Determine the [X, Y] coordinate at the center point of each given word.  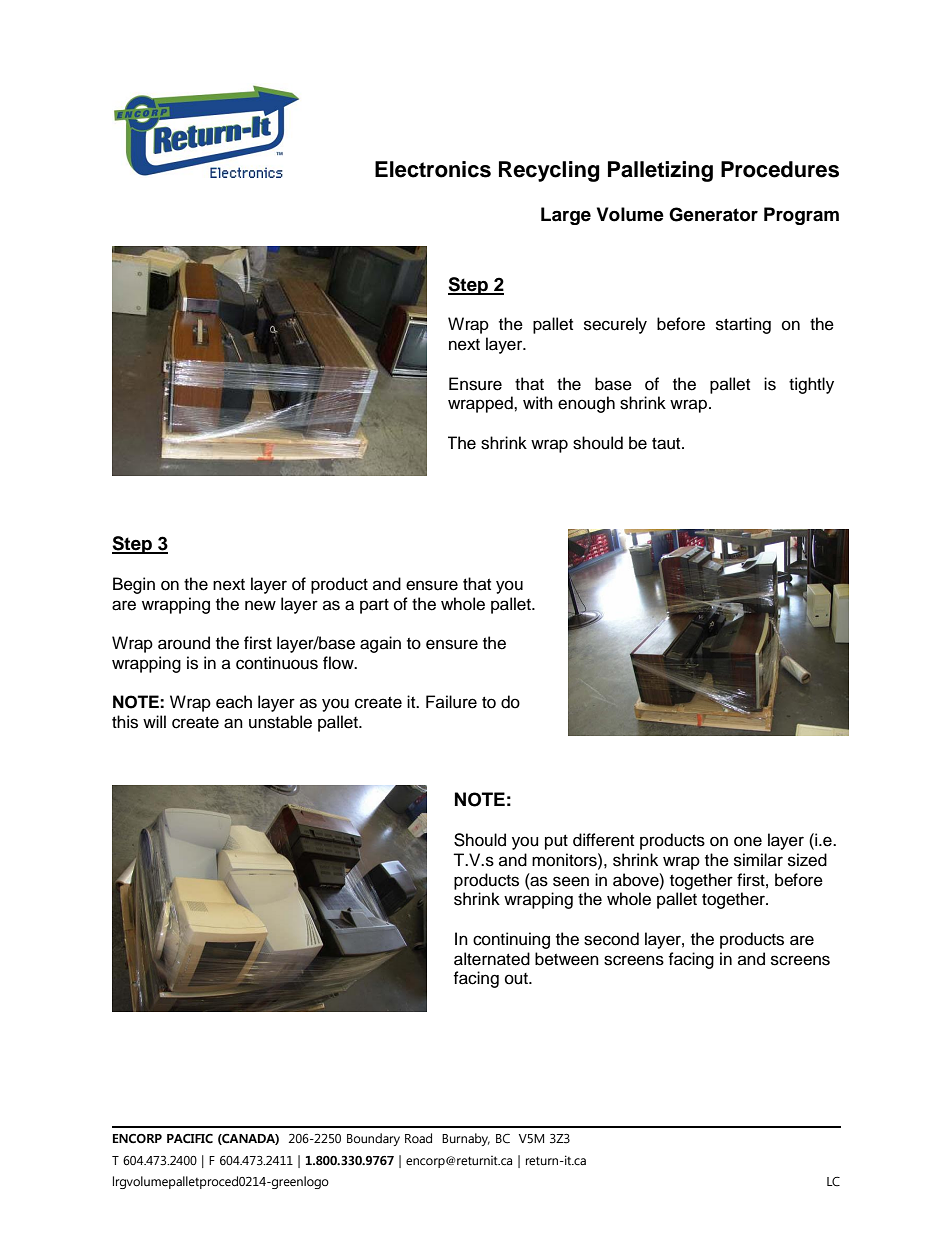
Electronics [433, 169]
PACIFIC [190, 1139]
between [567, 959]
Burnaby [466, 1139]
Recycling [549, 171]
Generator [713, 214]
